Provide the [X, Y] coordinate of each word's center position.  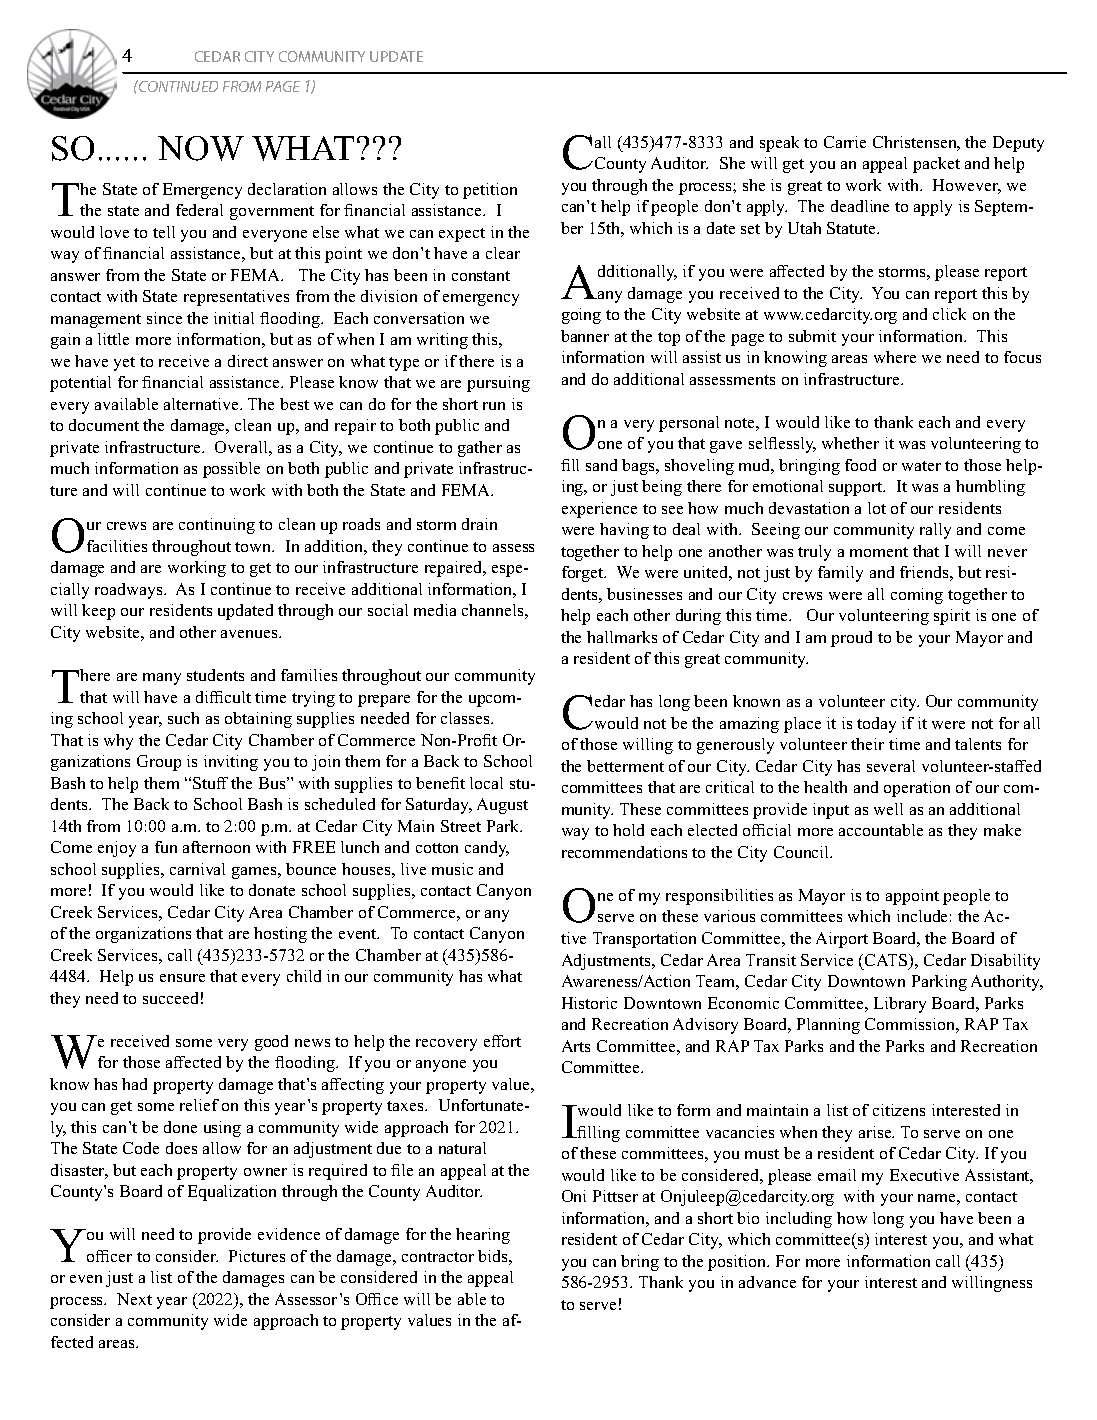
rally [935, 531]
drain [479, 524]
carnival [197, 869]
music [452, 869]
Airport [842, 940]
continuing [217, 526]
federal [199, 210]
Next [134, 1299]
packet [936, 165]
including [799, 1220]
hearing [483, 1236]
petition [490, 191]
